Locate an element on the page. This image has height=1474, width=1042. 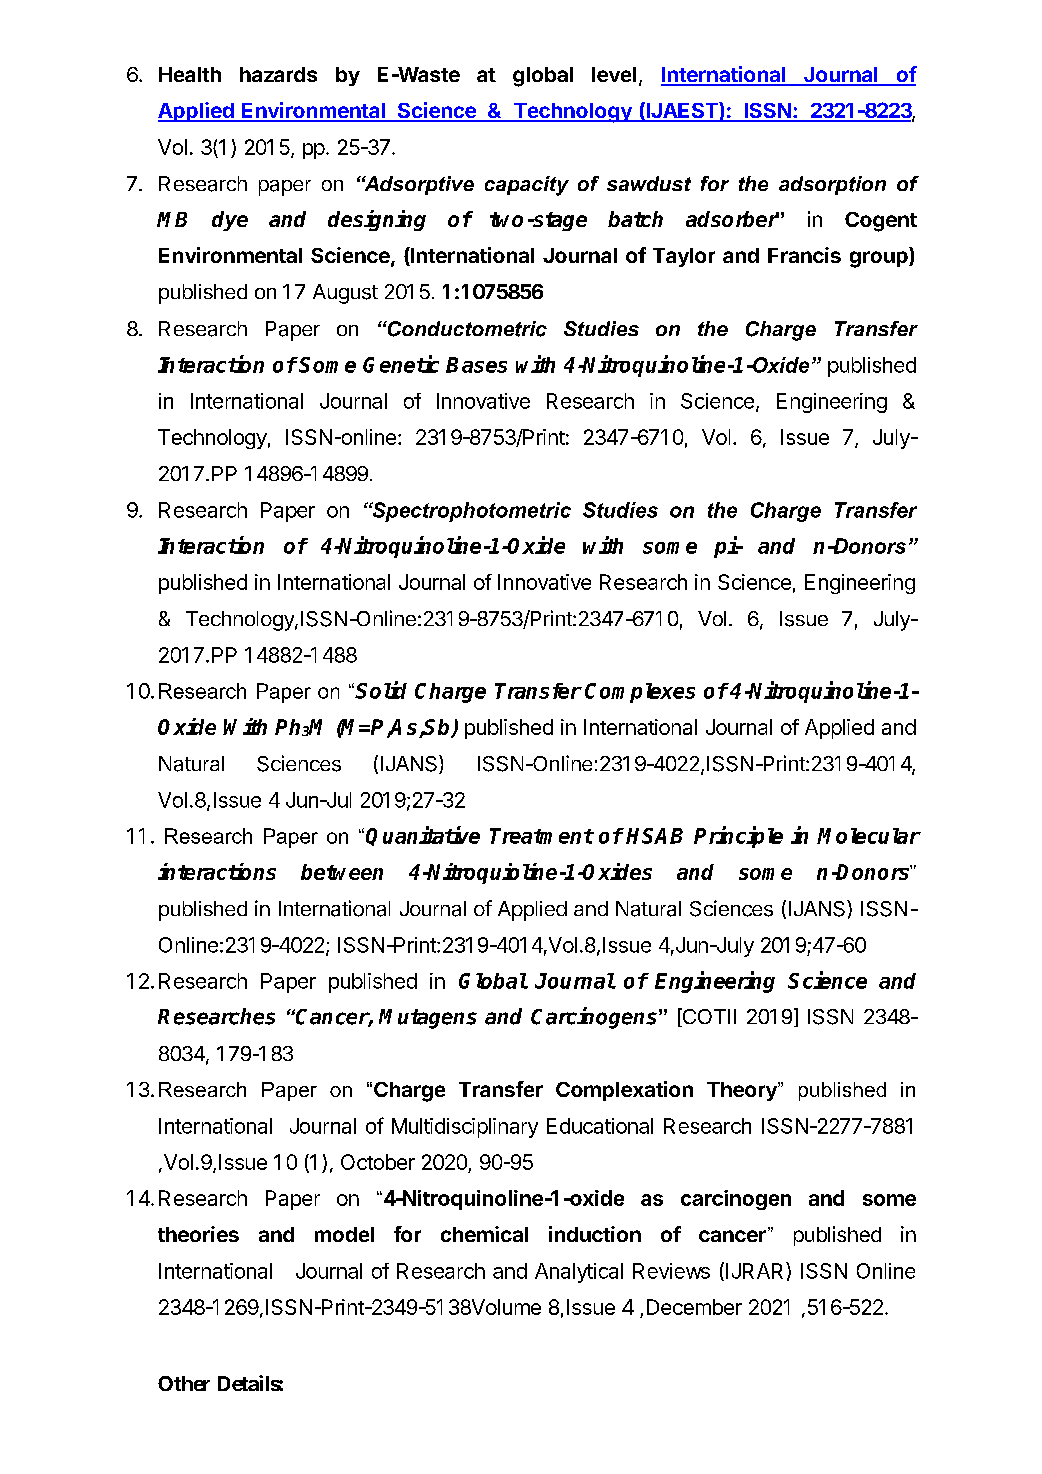
Complexes is located at coordinates (640, 693).
